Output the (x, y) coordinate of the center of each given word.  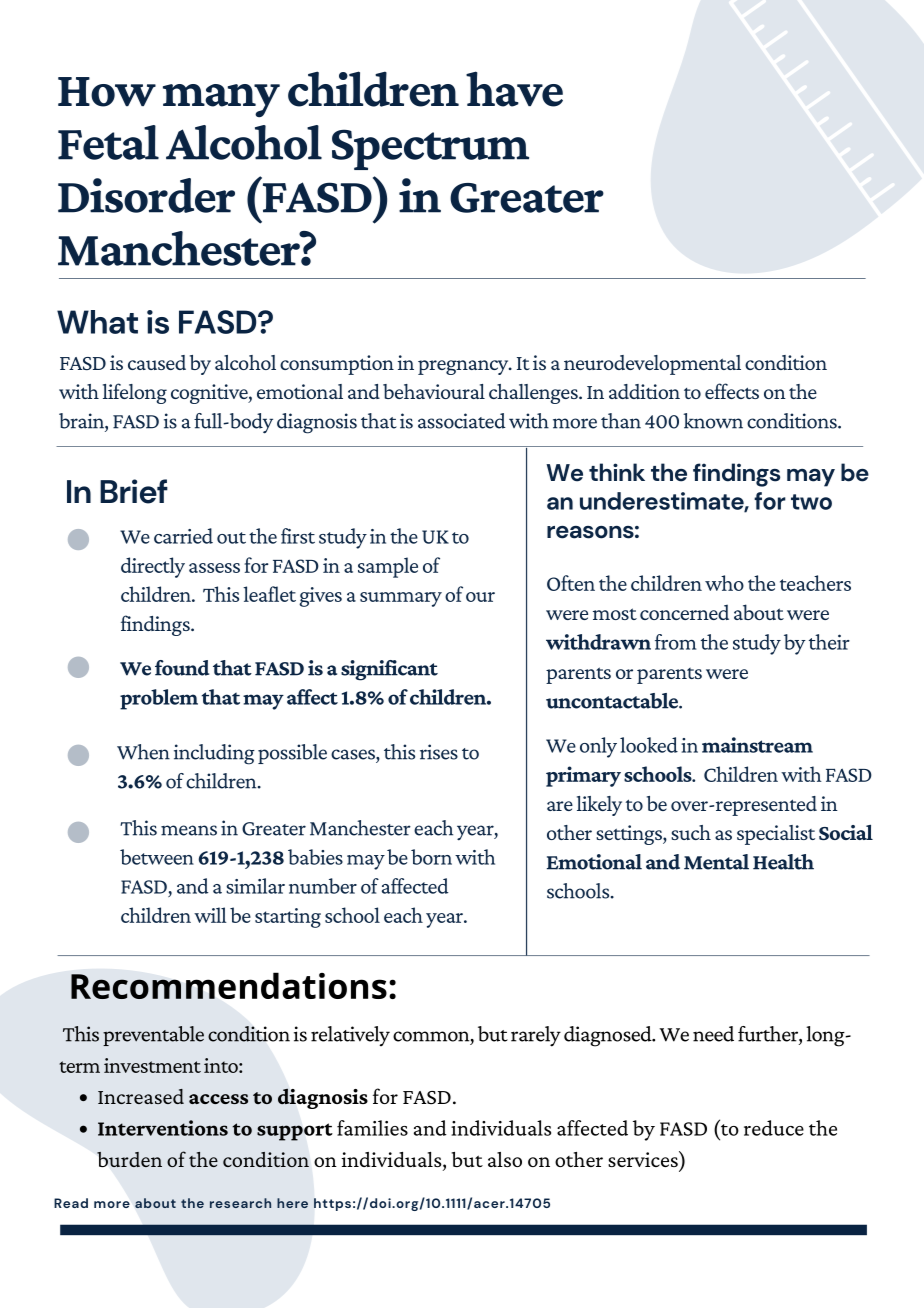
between (157, 857)
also (505, 1159)
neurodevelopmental (652, 365)
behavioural (434, 391)
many (221, 101)
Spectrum (430, 149)
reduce (774, 1128)
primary (583, 776)
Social (846, 832)
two (811, 502)
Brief (134, 491)
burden (129, 1159)
